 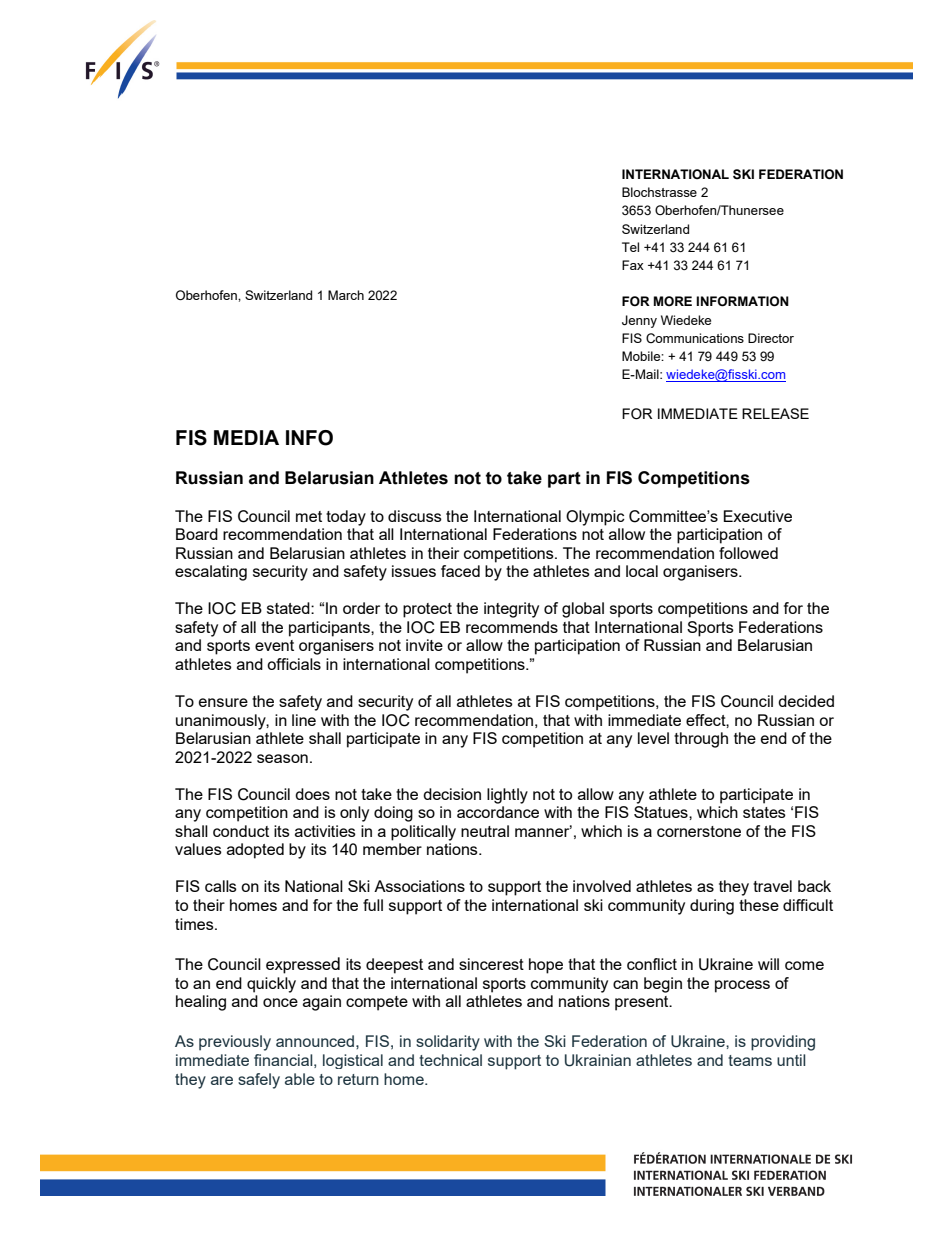 What do you see at coordinates (512, 627) in the page?
I see `recommends` at bounding box center [512, 627].
